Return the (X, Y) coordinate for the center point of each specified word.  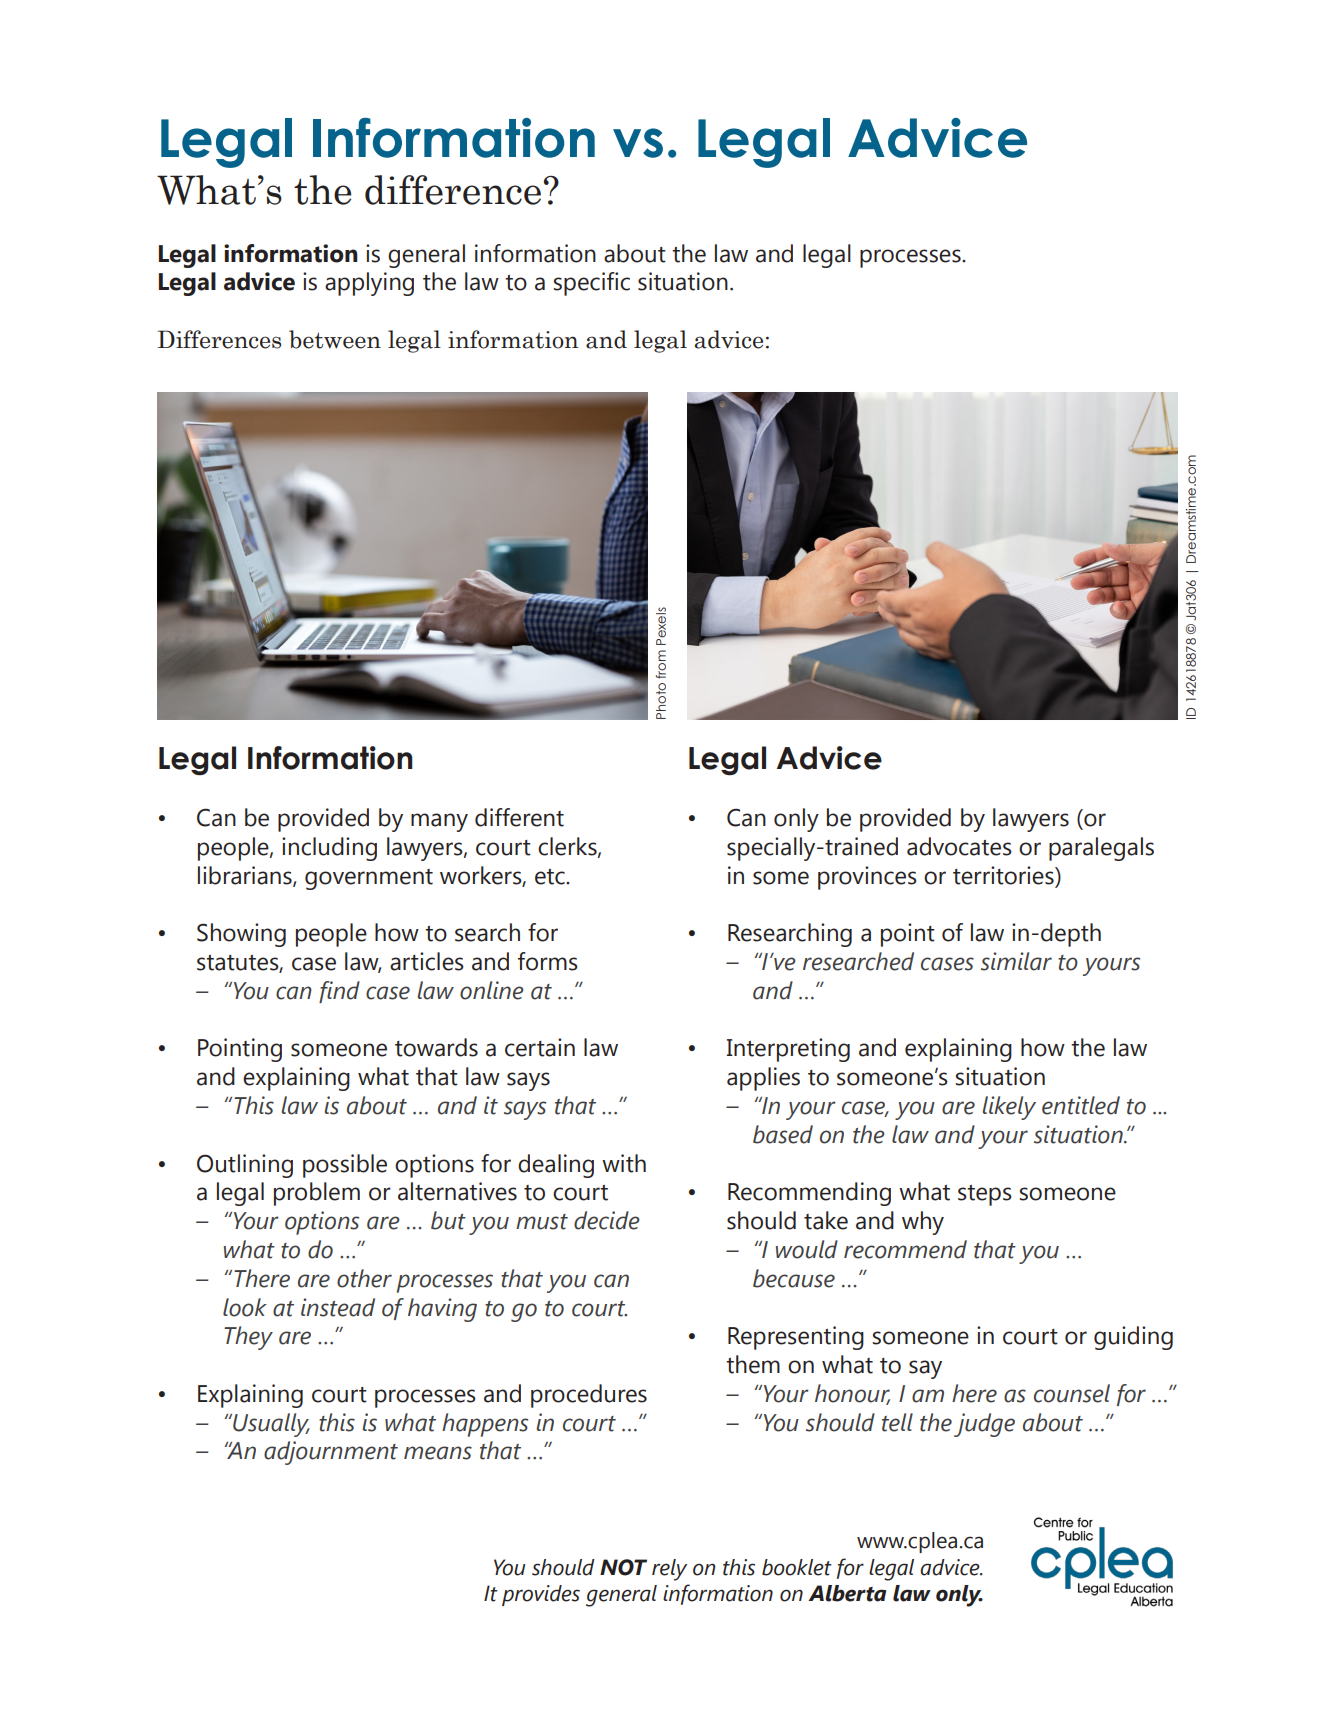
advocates (959, 846)
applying (369, 284)
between (335, 339)
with (624, 1163)
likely (1009, 1108)
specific (591, 284)
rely (669, 1570)
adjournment (331, 1453)
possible (345, 1166)
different (519, 817)
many (439, 822)
